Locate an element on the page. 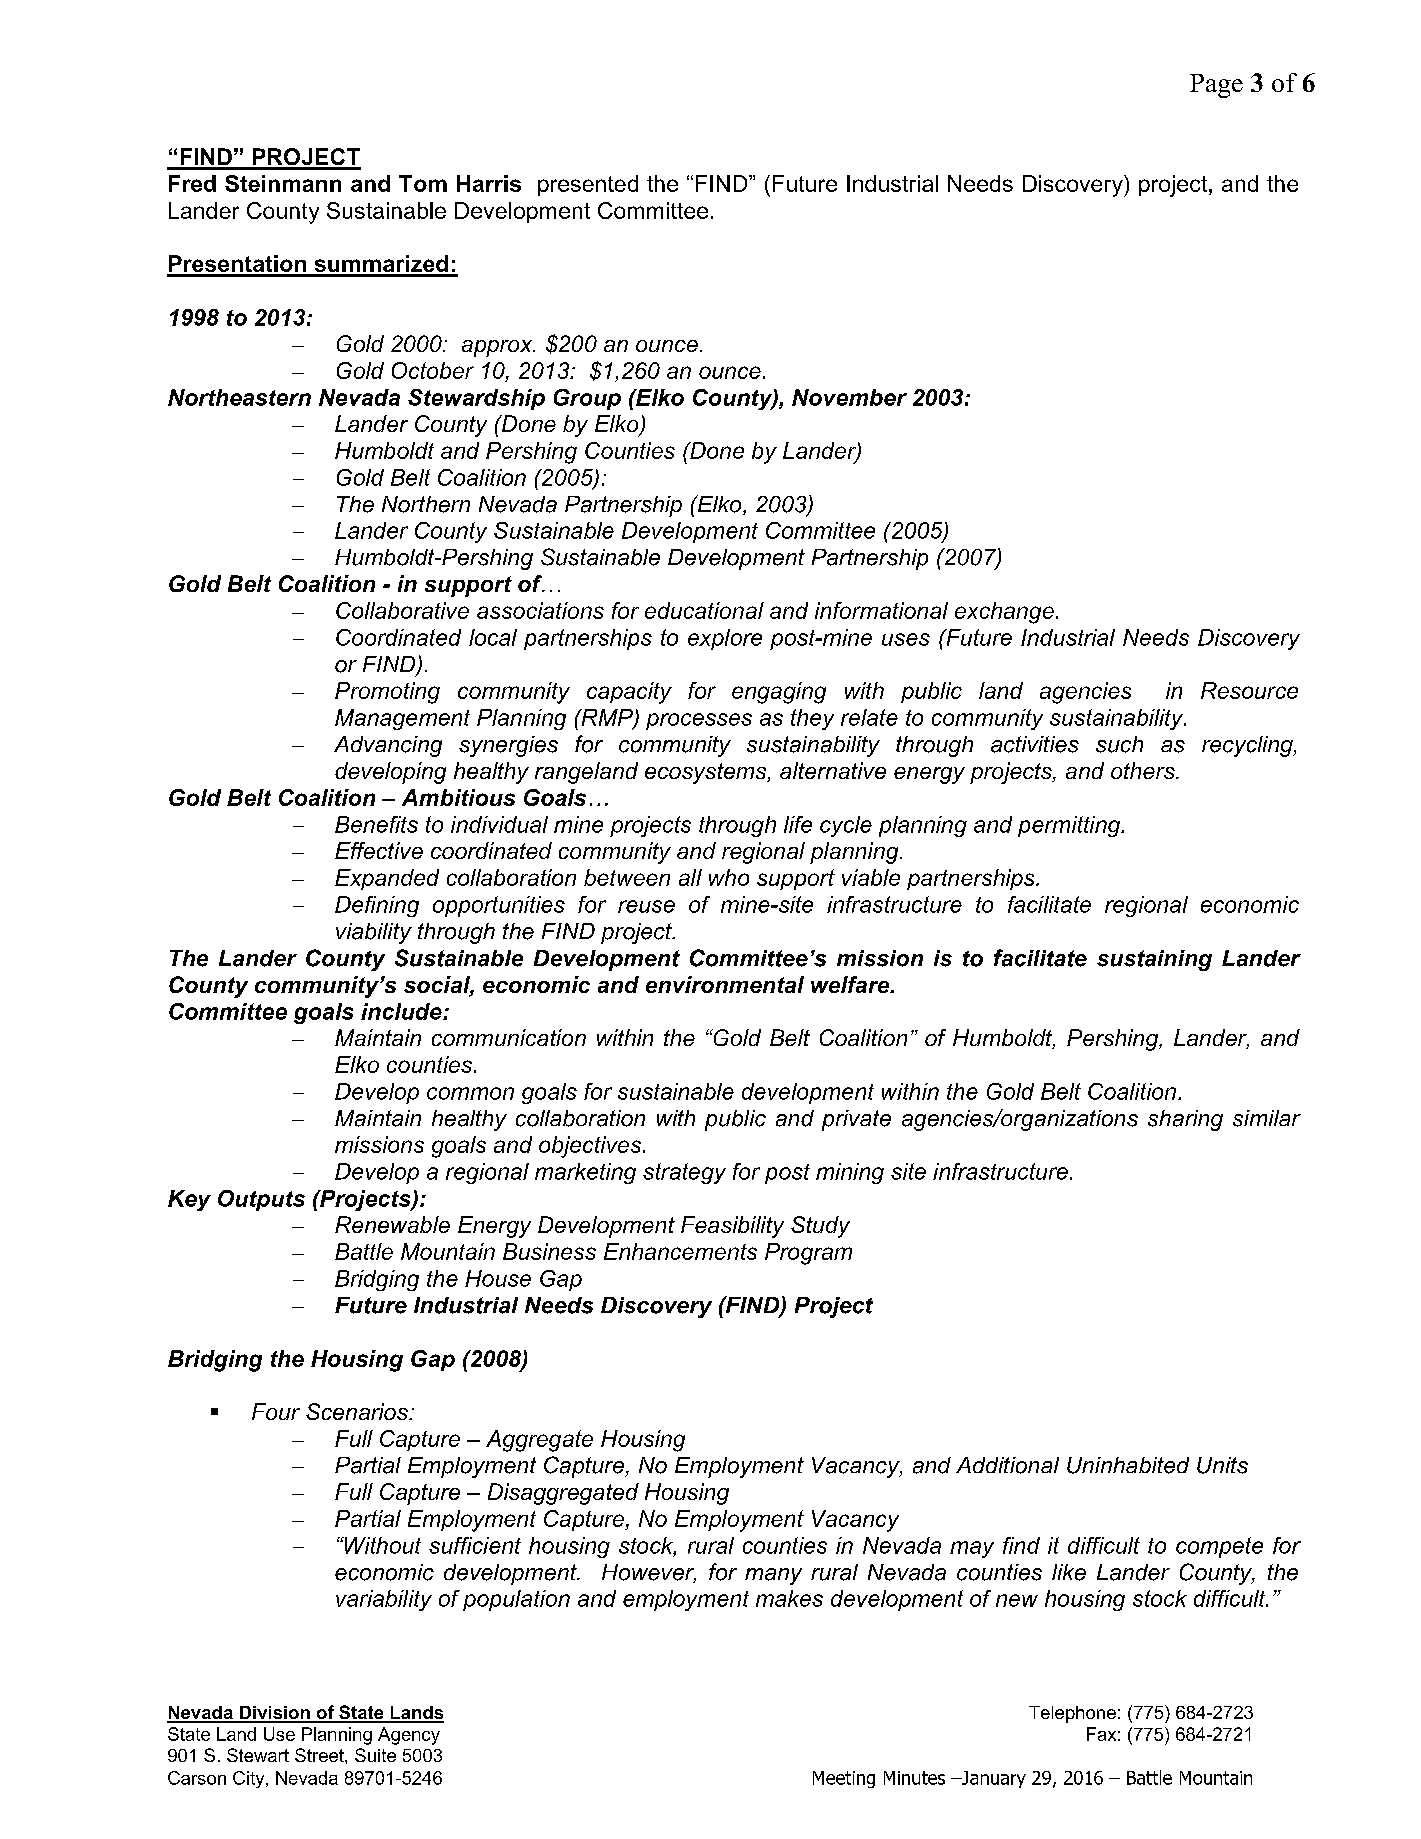 Image resolution: width=1421 pixels, height=1839 pixels. Street is located at coordinates (320, 1755).
